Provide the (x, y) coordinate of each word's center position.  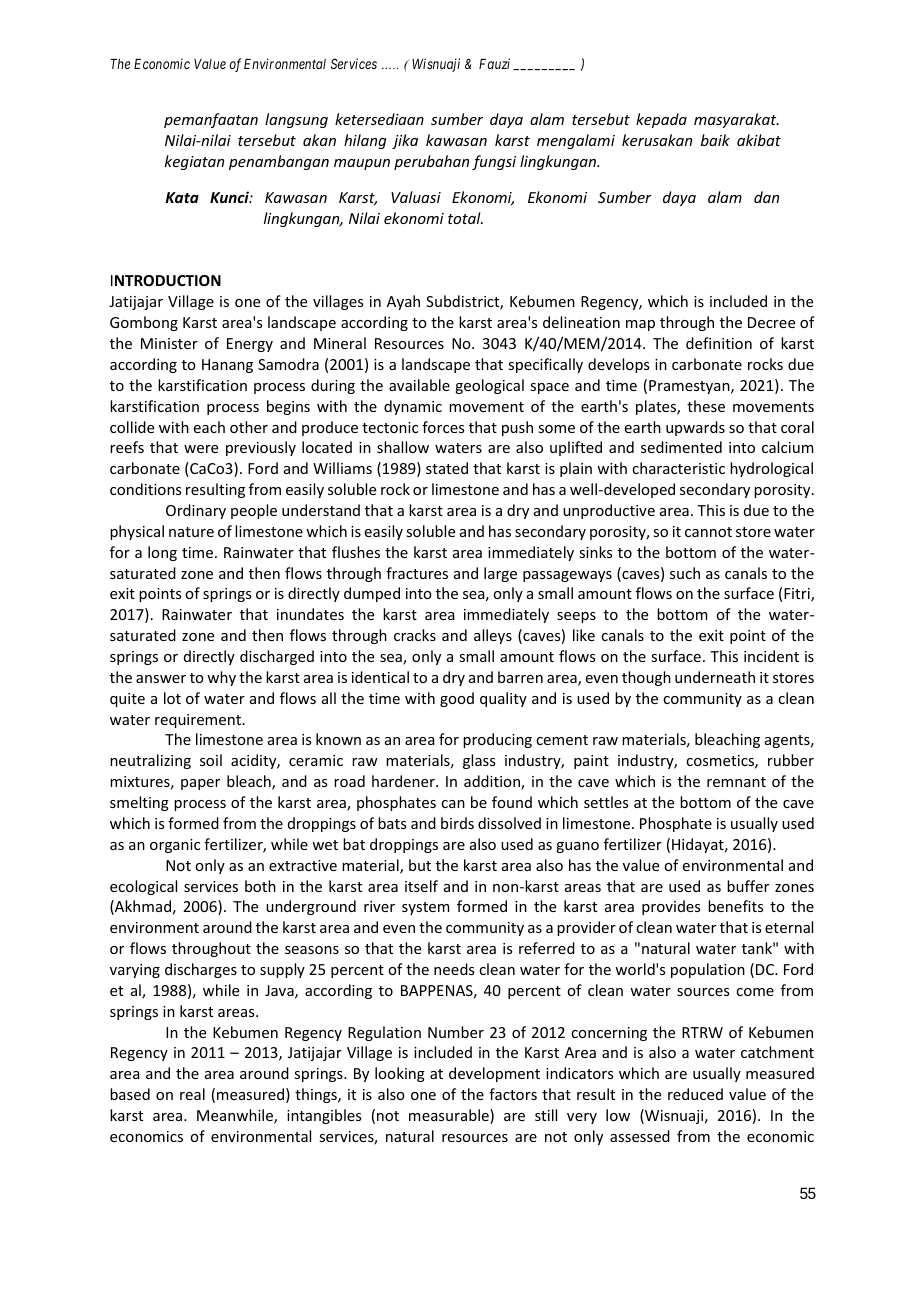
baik (715, 140)
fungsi (494, 162)
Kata (182, 197)
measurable (450, 1116)
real (192, 1094)
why (221, 678)
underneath (715, 677)
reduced (695, 1094)
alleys (493, 636)
